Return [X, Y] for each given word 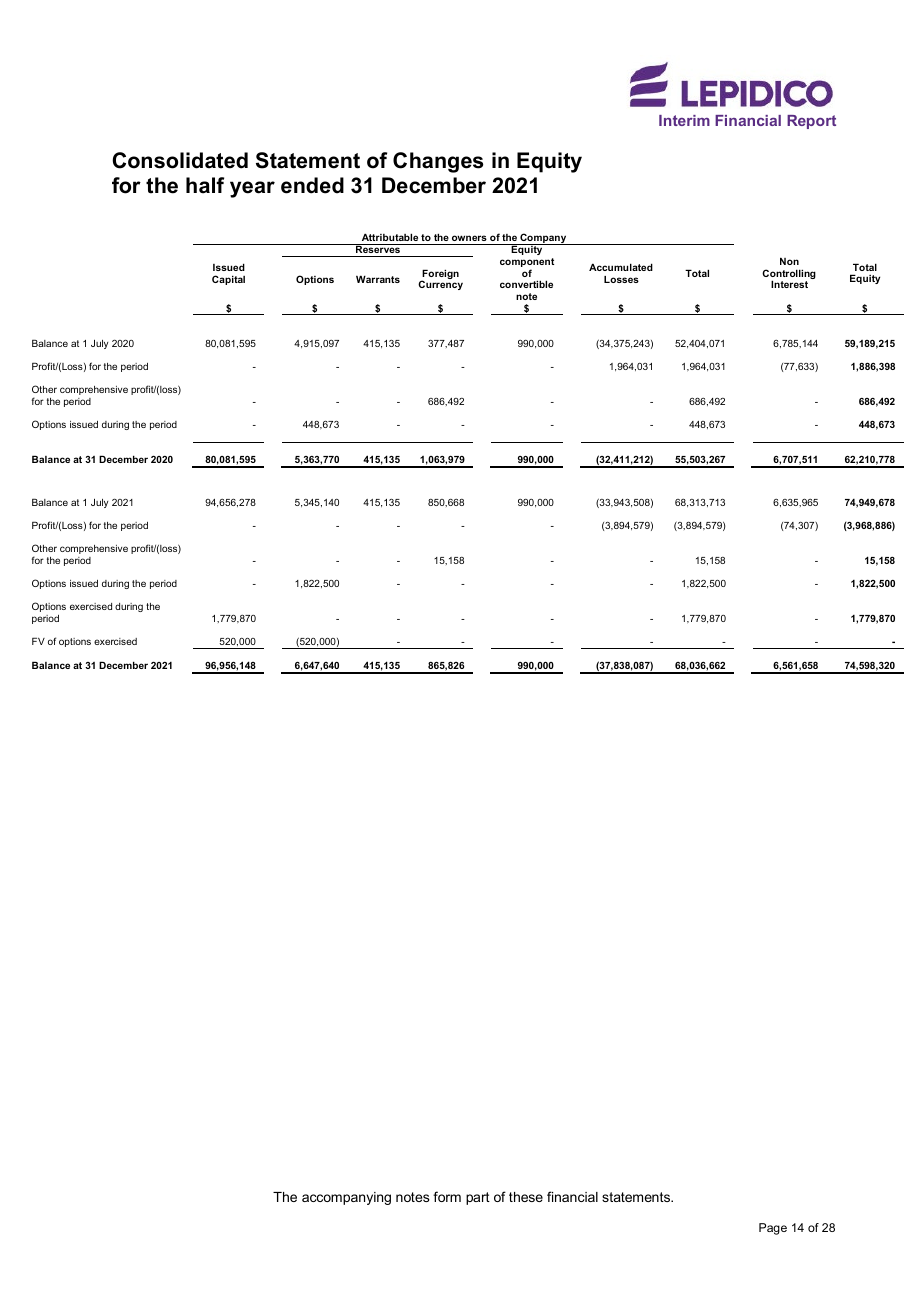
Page [773, 1229]
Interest [789, 284]
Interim [684, 120]
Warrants [378, 279]
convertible [526, 284]
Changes [438, 162]
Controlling [789, 275]
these [526, 1197]
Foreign [439, 275]
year [252, 189]
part [478, 1198]
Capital [228, 280]
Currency [440, 285]
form [447, 1196]
